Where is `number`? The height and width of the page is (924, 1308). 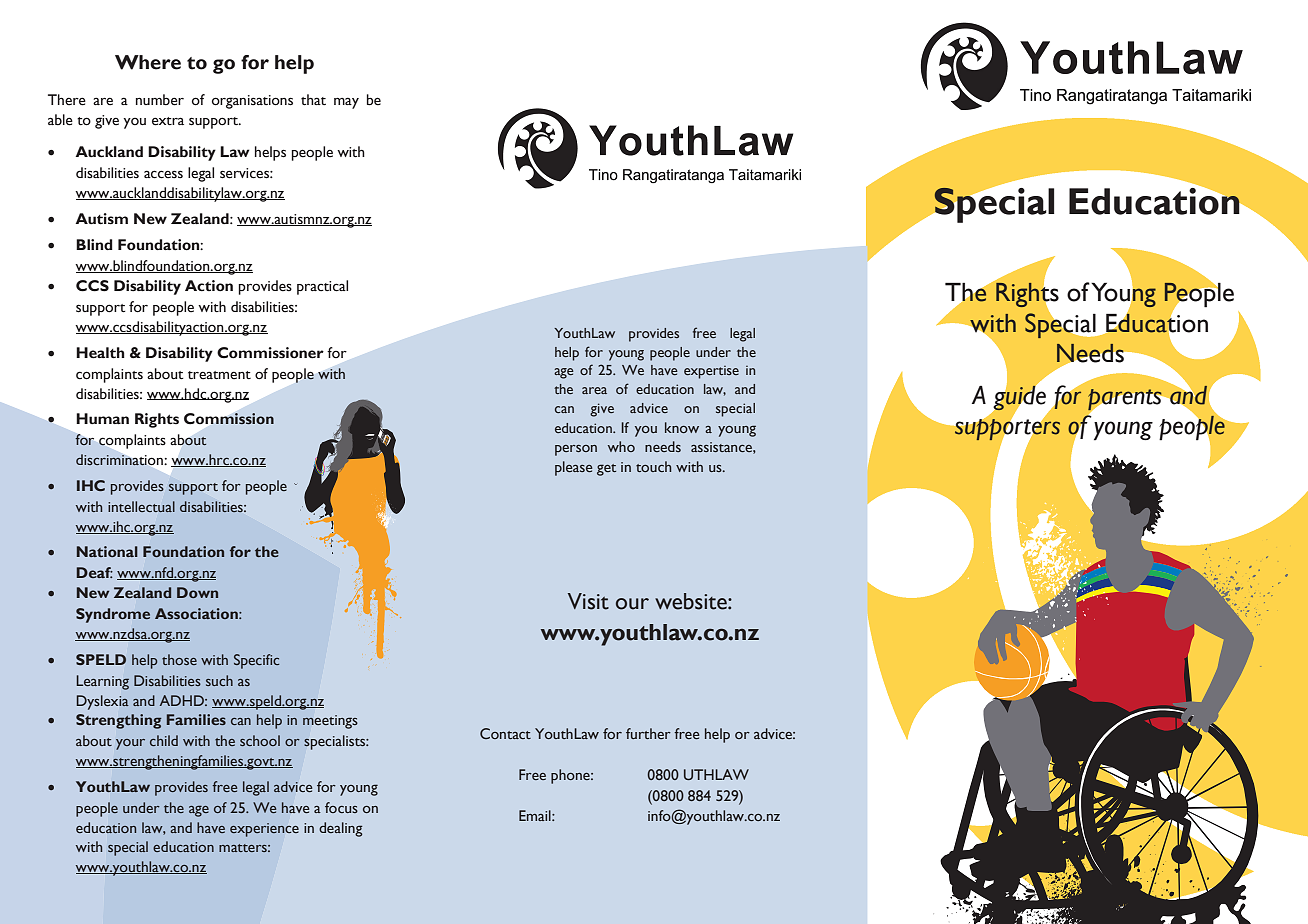 number is located at coordinates (160, 100).
